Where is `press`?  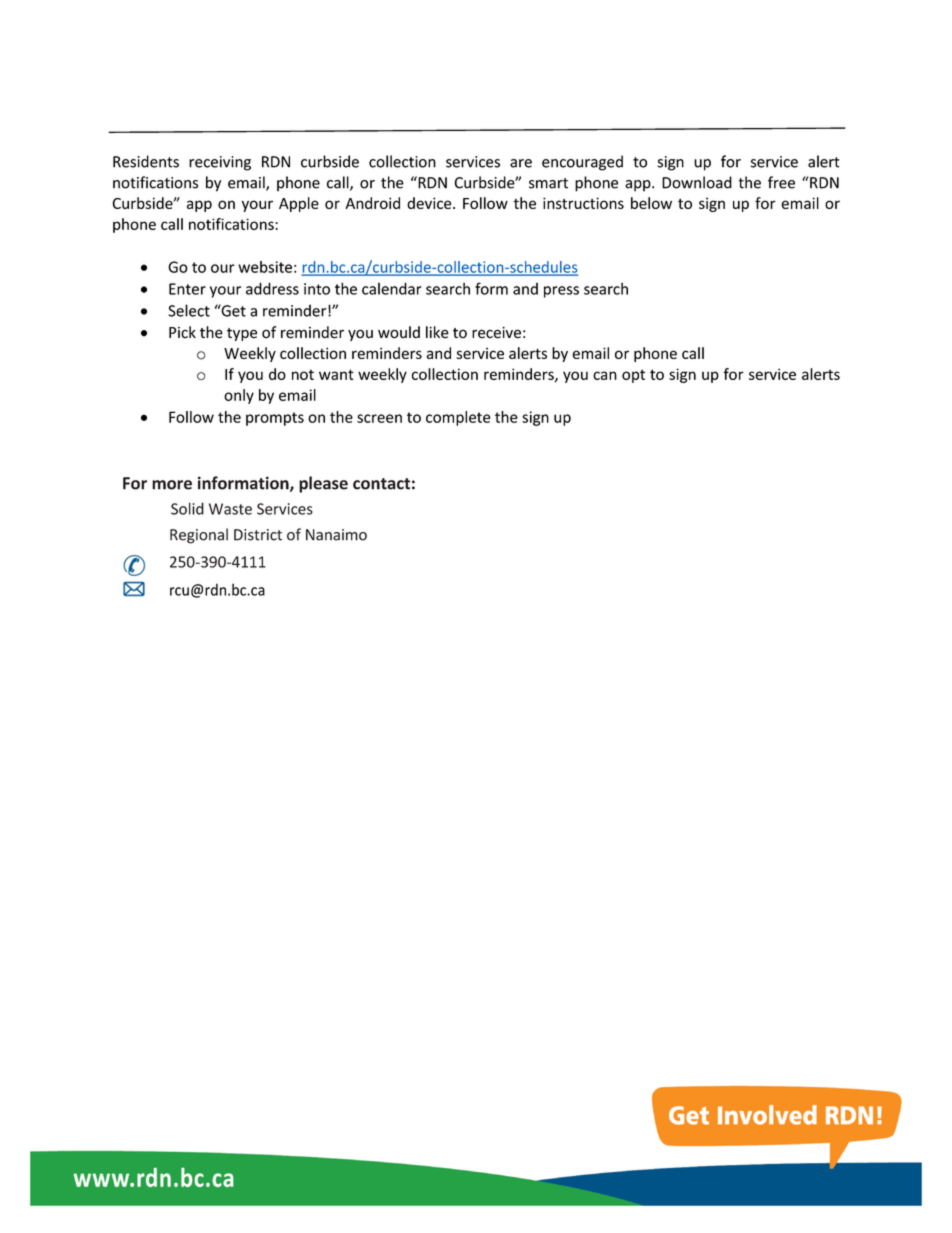 press is located at coordinates (561, 292).
